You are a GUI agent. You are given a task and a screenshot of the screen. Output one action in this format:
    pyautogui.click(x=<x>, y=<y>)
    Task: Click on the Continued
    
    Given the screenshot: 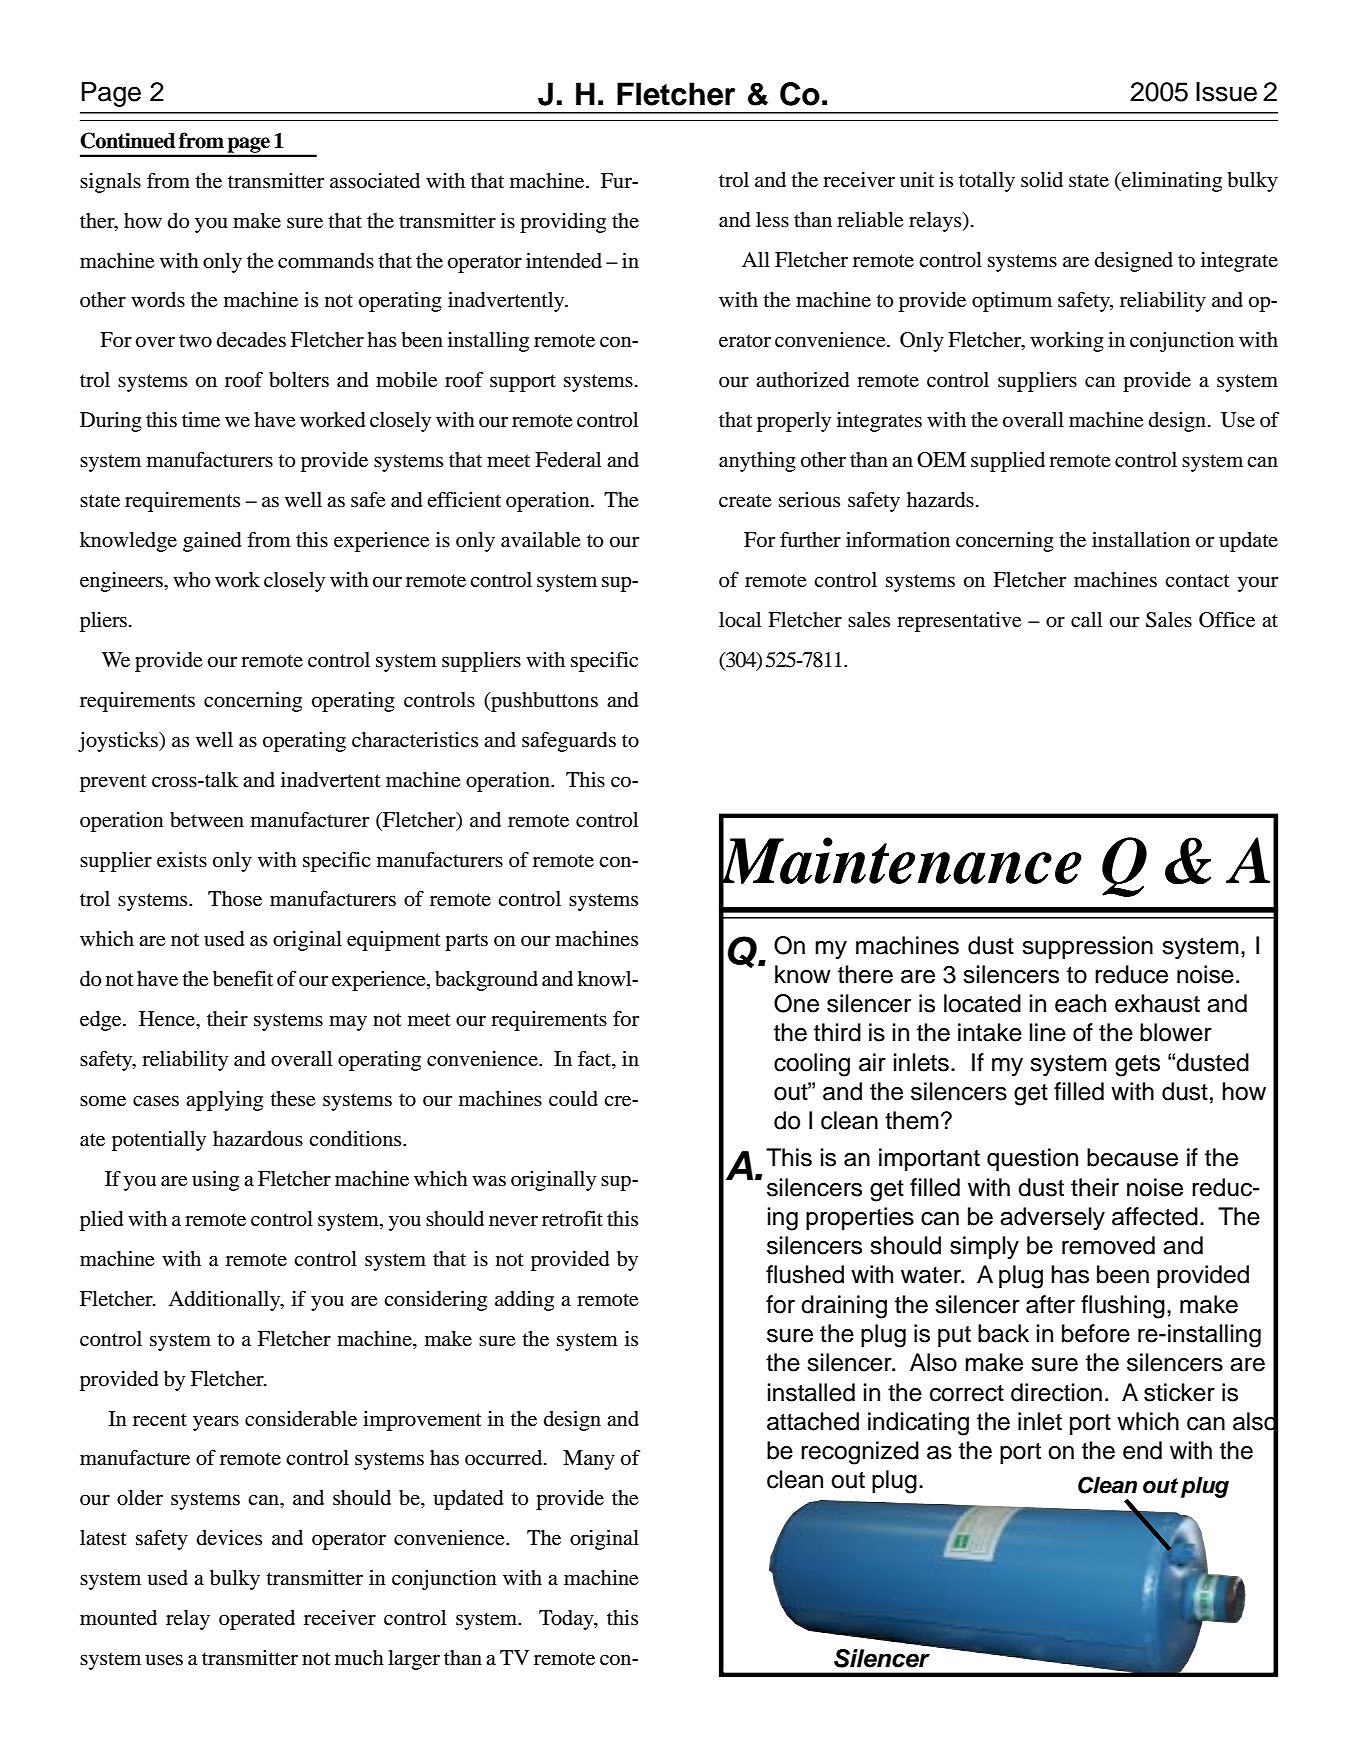 What is the action you would take?
    pyautogui.click(x=127, y=140)
